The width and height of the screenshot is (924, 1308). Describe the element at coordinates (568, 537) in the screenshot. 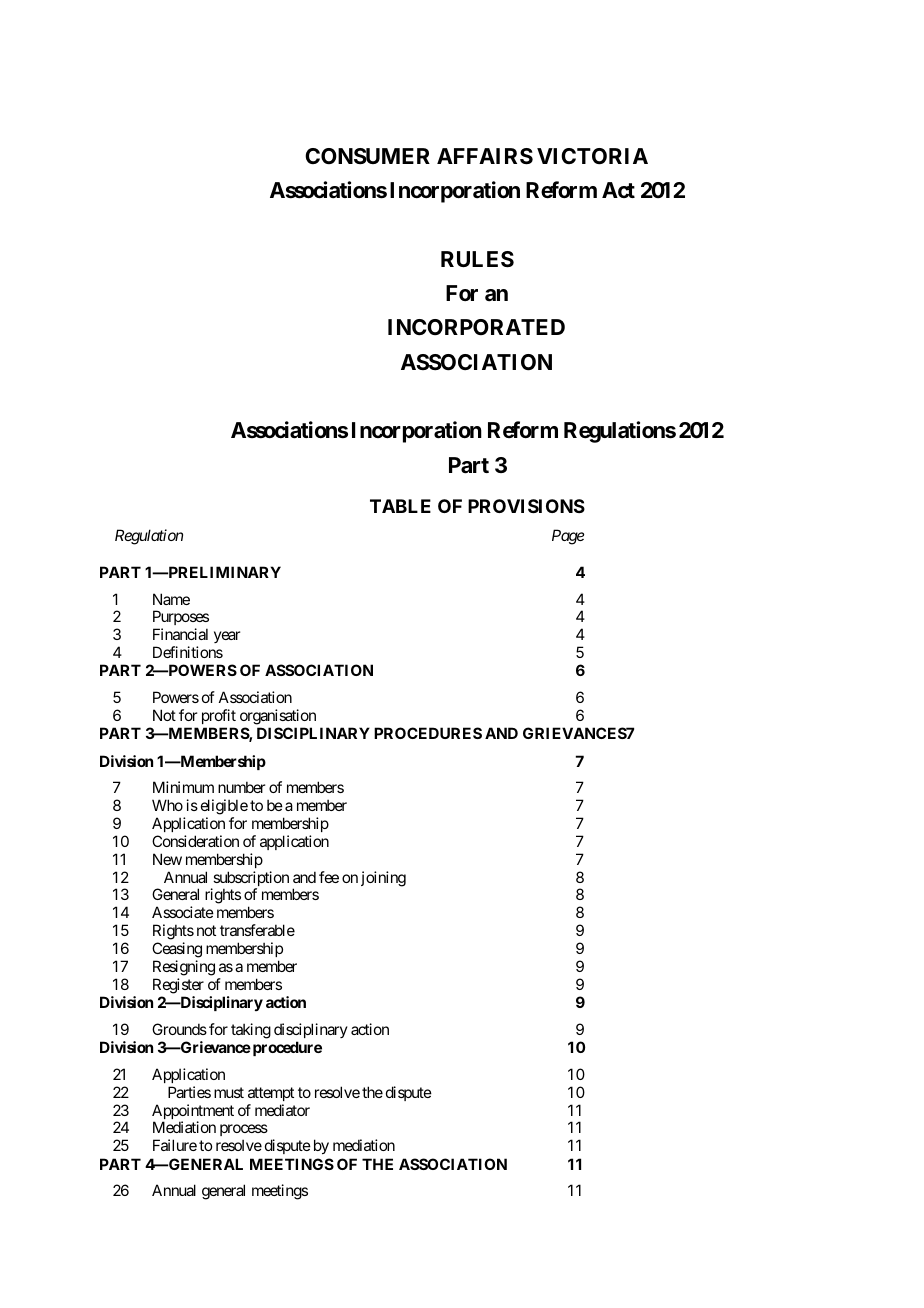

I see `Page` at that location.
